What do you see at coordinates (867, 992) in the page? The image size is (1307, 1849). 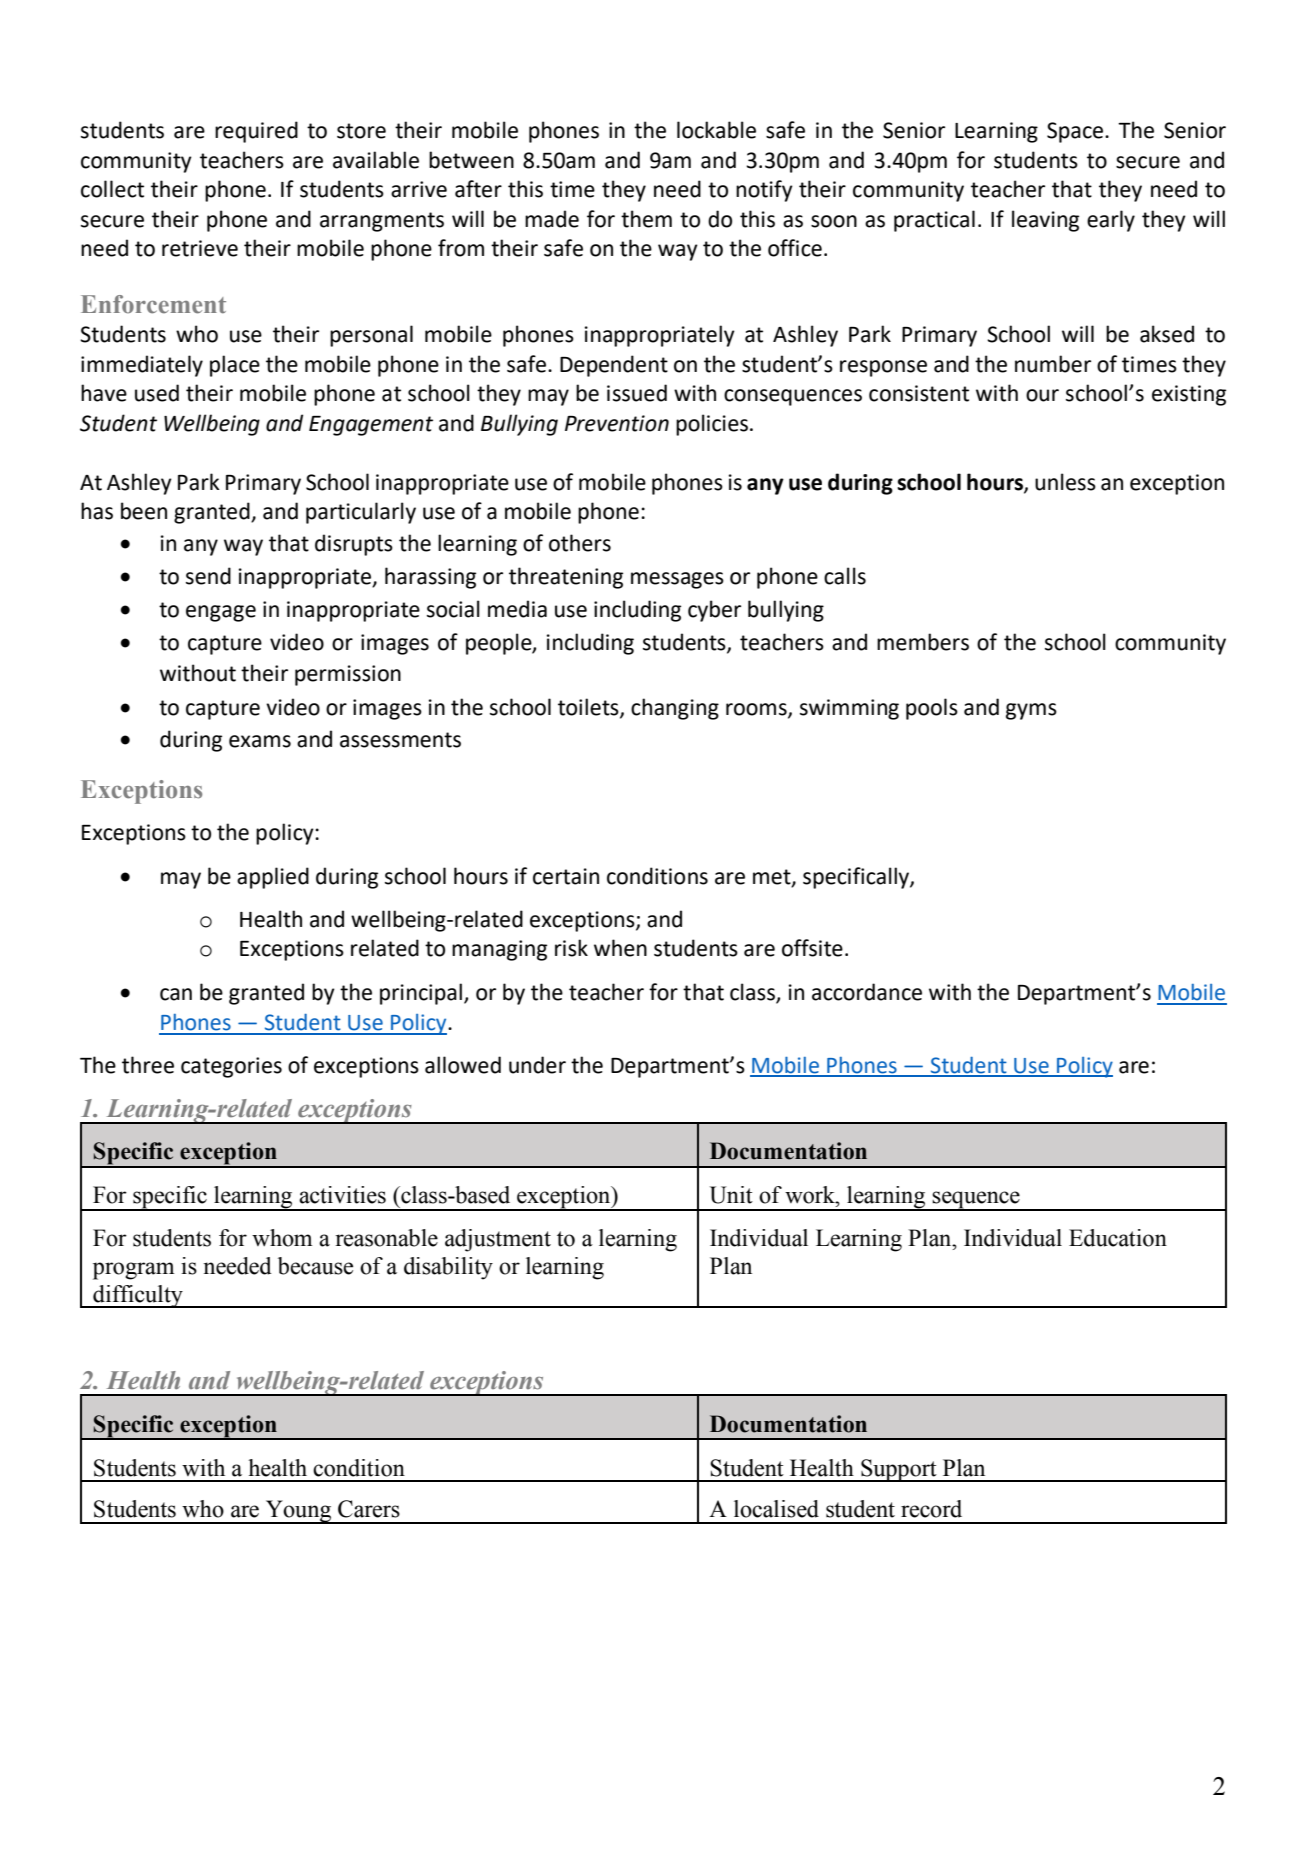 I see `accordance` at bounding box center [867, 992].
